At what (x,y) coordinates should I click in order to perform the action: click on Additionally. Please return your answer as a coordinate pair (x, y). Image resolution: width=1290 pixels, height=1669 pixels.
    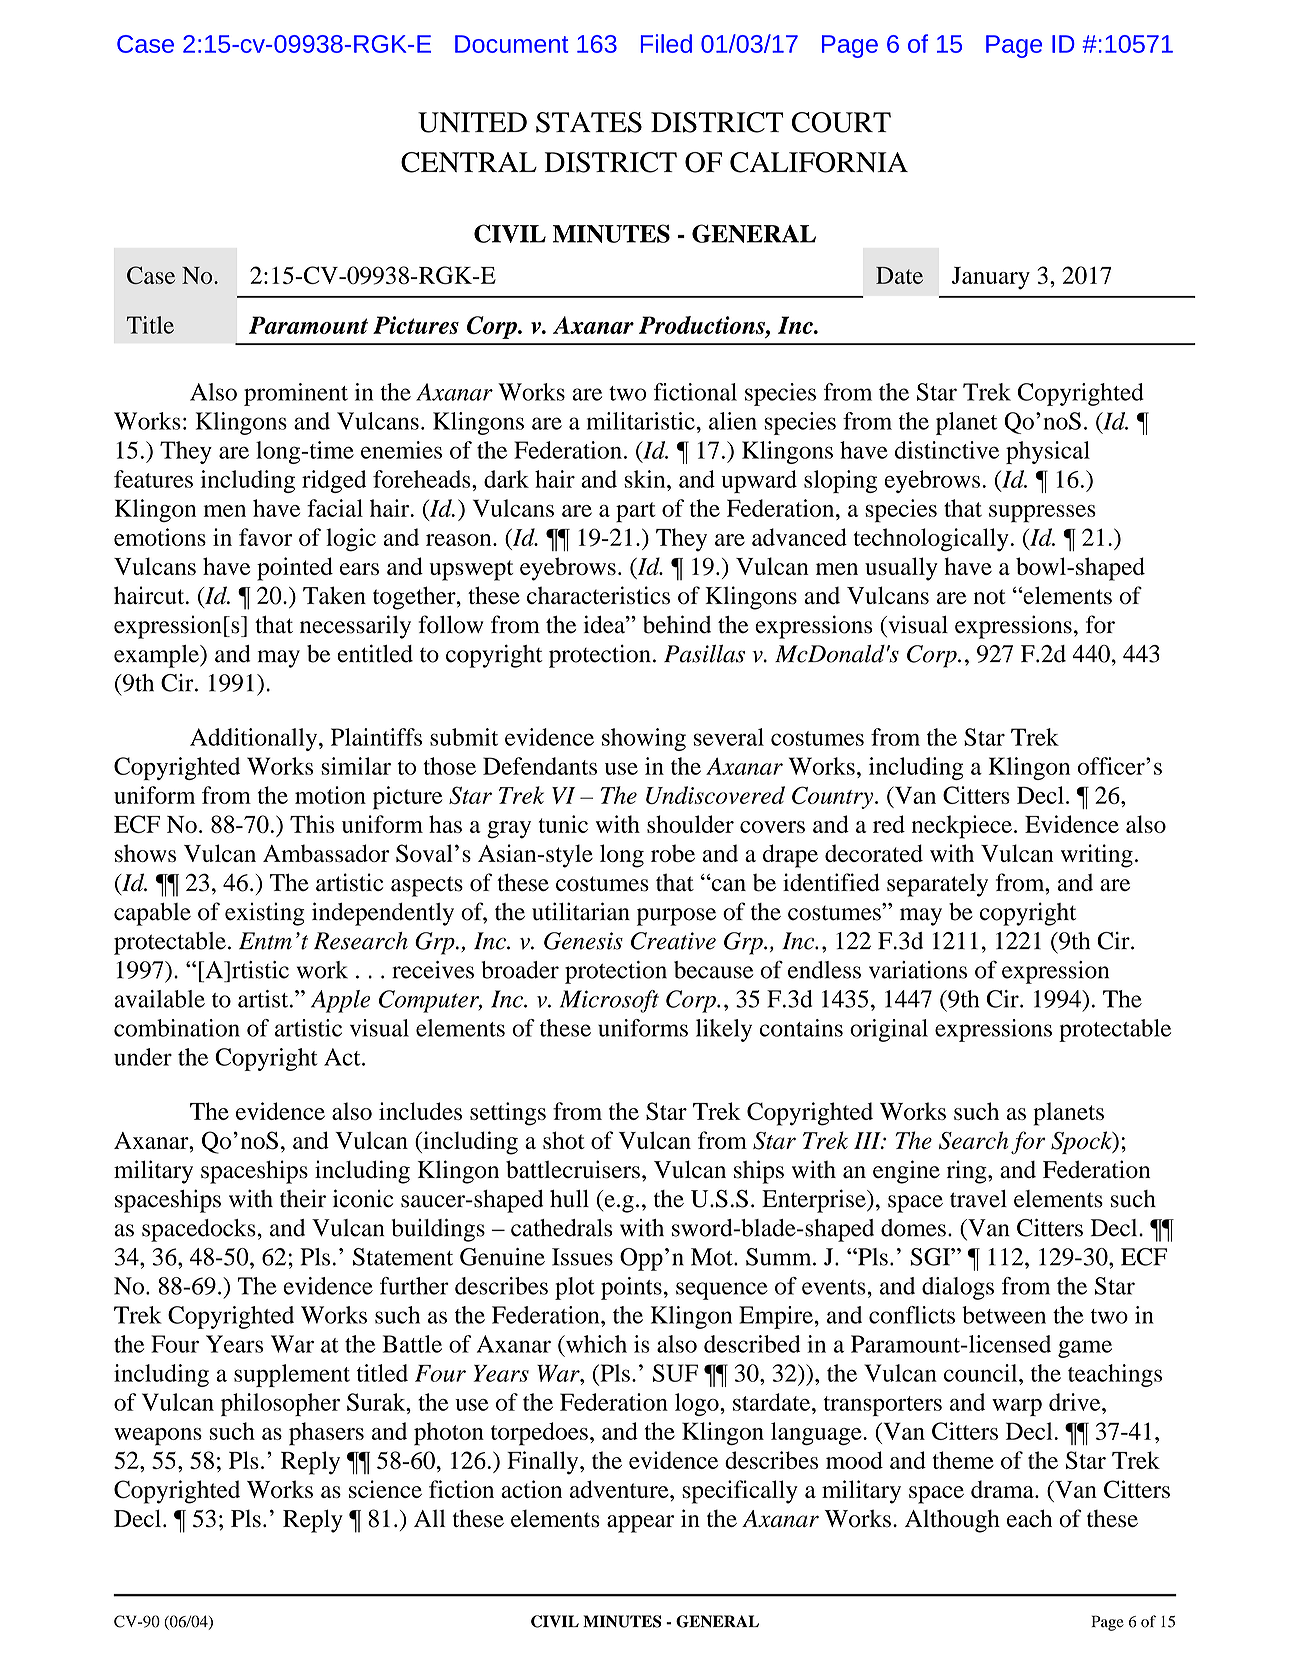
    Looking at the image, I should click on (255, 739).
